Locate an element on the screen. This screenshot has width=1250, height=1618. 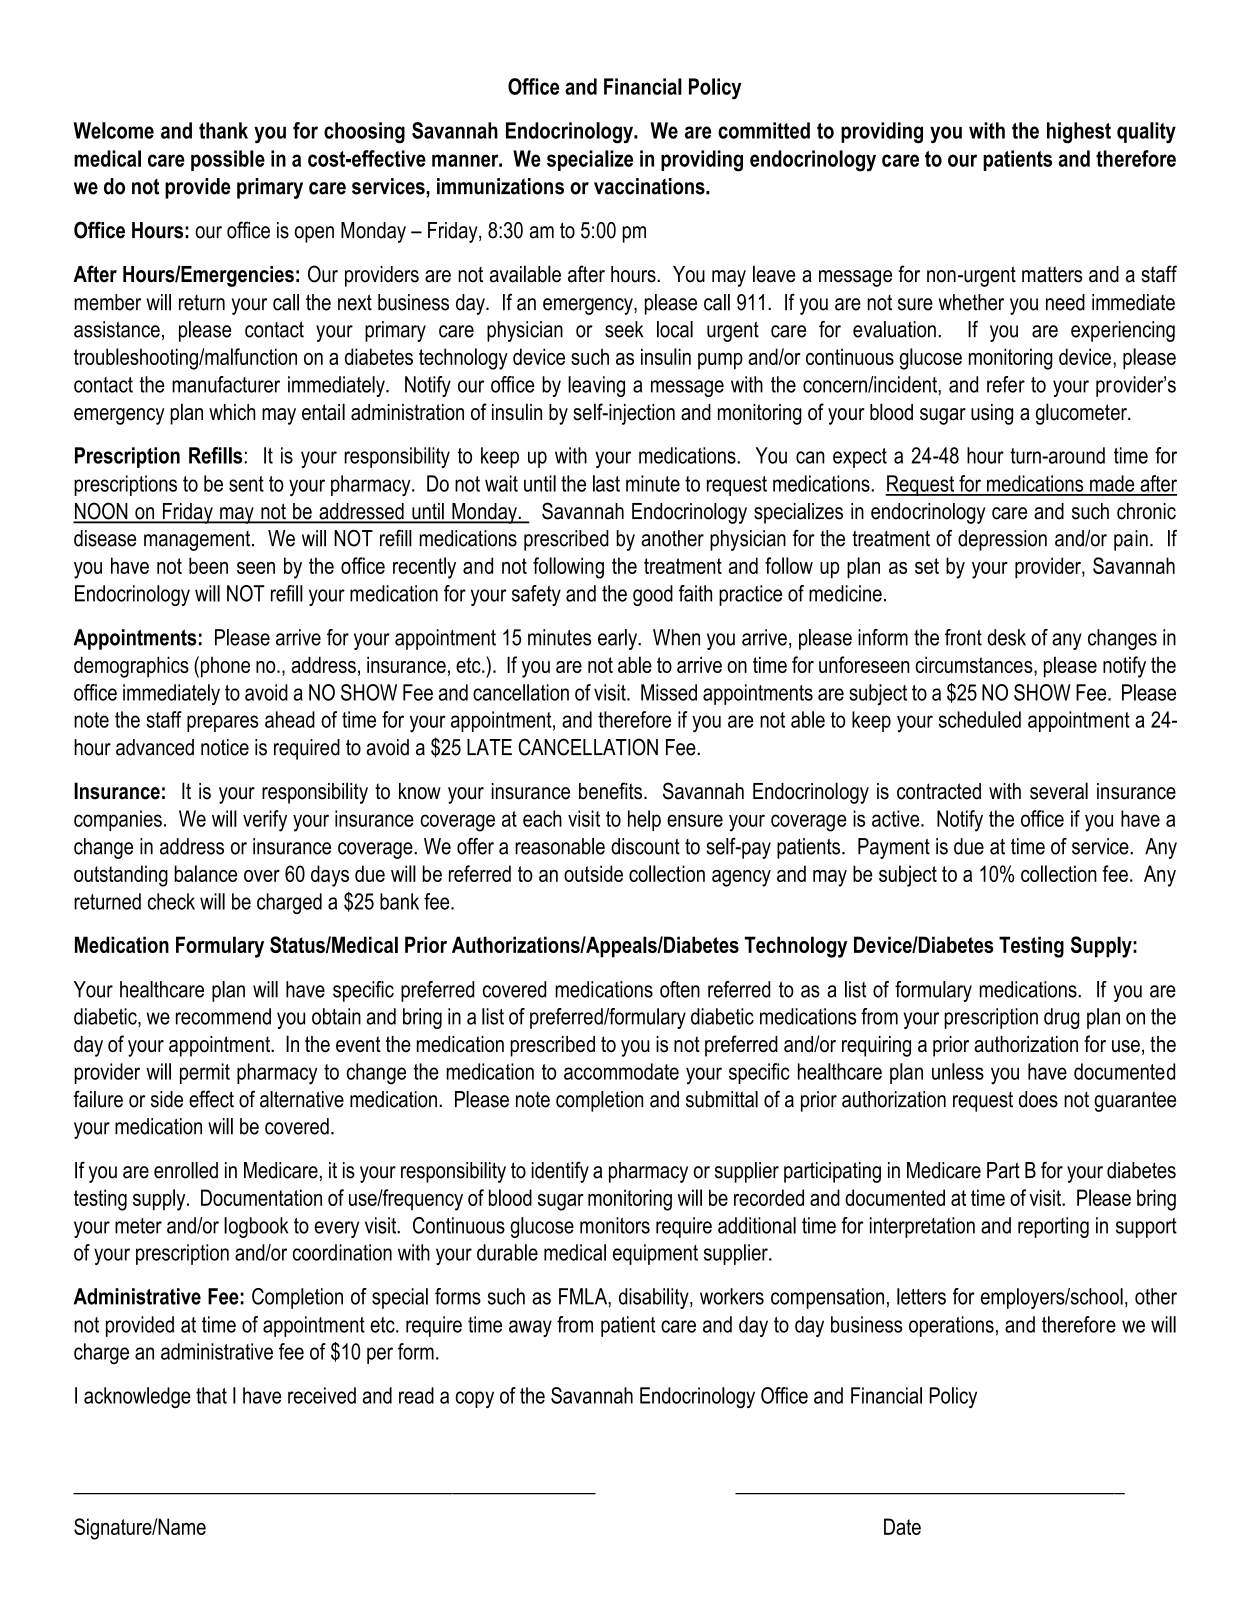
permit is located at coordinates (205, 1073).
